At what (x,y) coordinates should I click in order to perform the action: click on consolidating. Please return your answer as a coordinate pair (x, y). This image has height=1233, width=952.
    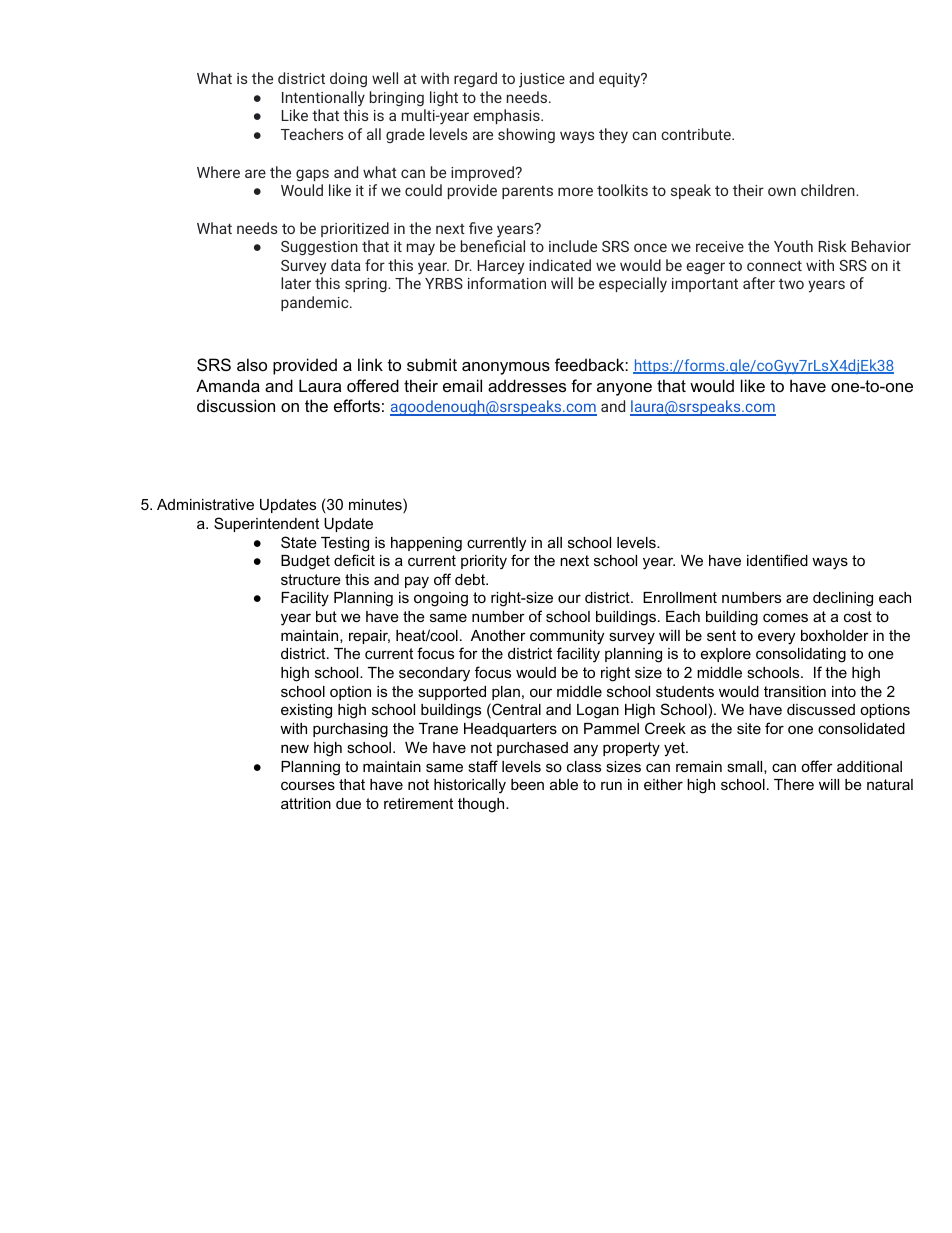
    Looking at the image, I should click on (801, 655).
